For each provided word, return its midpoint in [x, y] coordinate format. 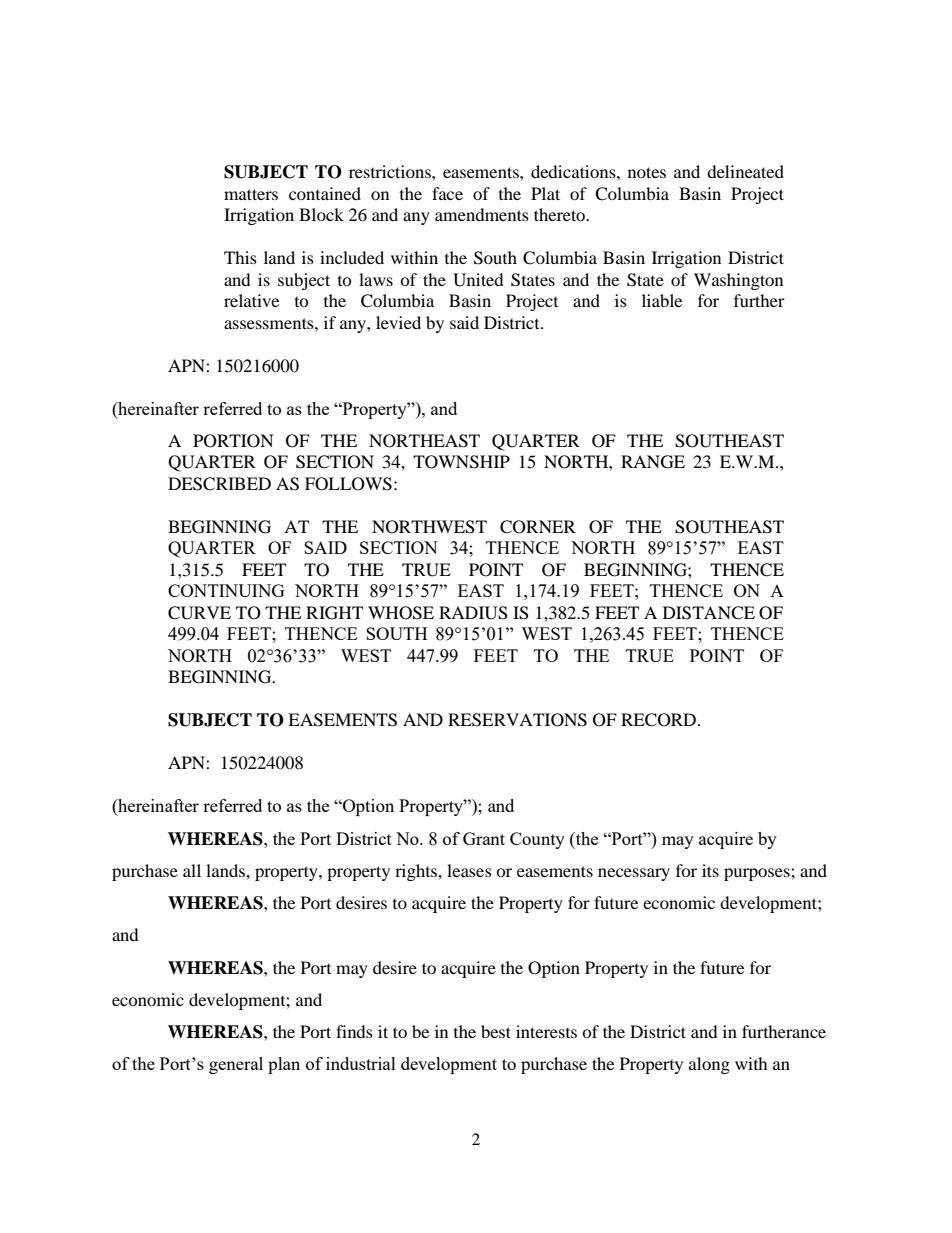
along [709, 1065]
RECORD [660, 720]
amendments [482, 214]
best [496, 1031]
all [192, 870]
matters [251, 194]
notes [647, 172]
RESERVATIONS [517, 720]
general [236, 1065]
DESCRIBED [219, 484]
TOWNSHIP [461, 462]
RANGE [653, 462]
